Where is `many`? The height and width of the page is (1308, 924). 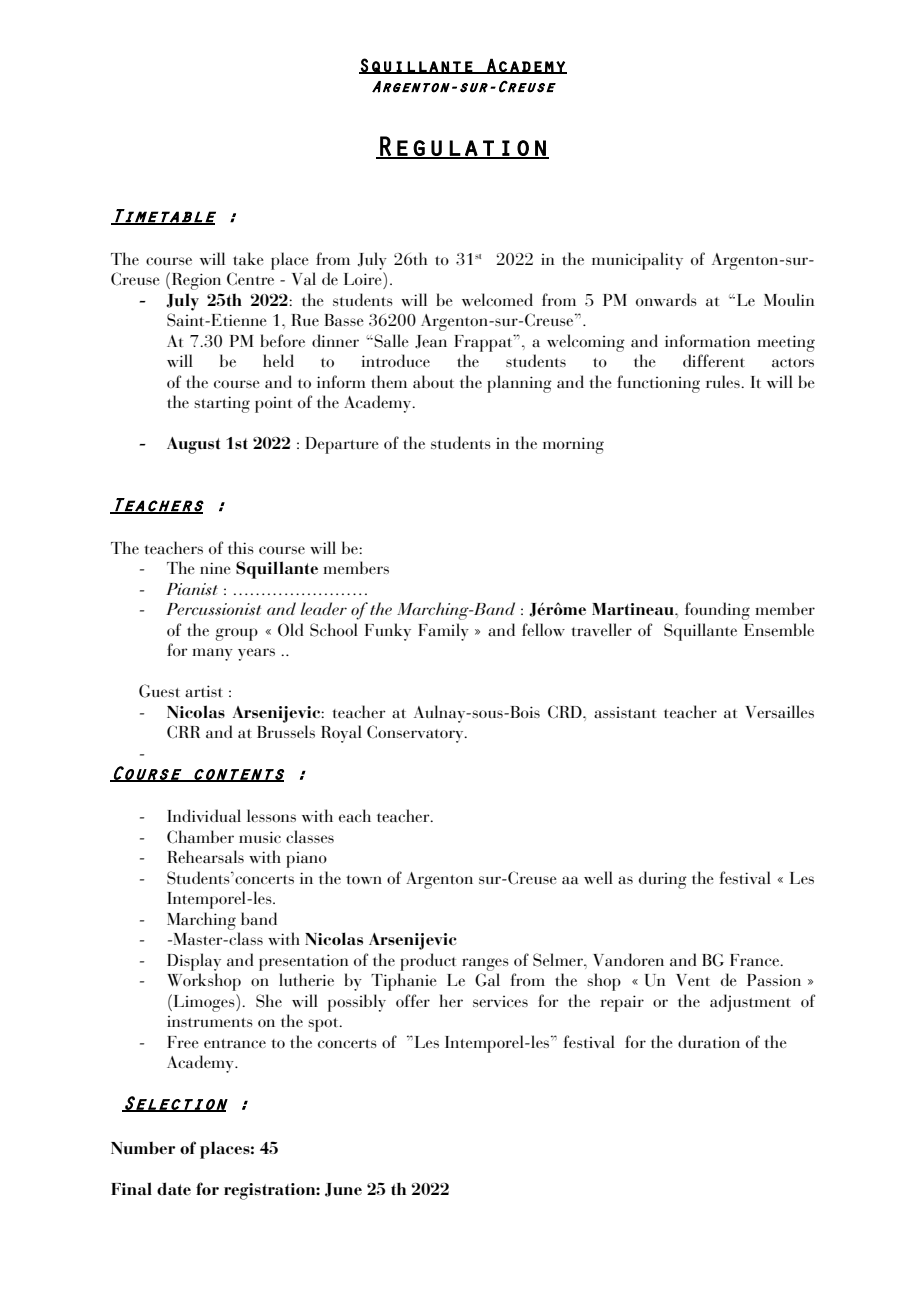
many is located at coordinates (212, 654).
